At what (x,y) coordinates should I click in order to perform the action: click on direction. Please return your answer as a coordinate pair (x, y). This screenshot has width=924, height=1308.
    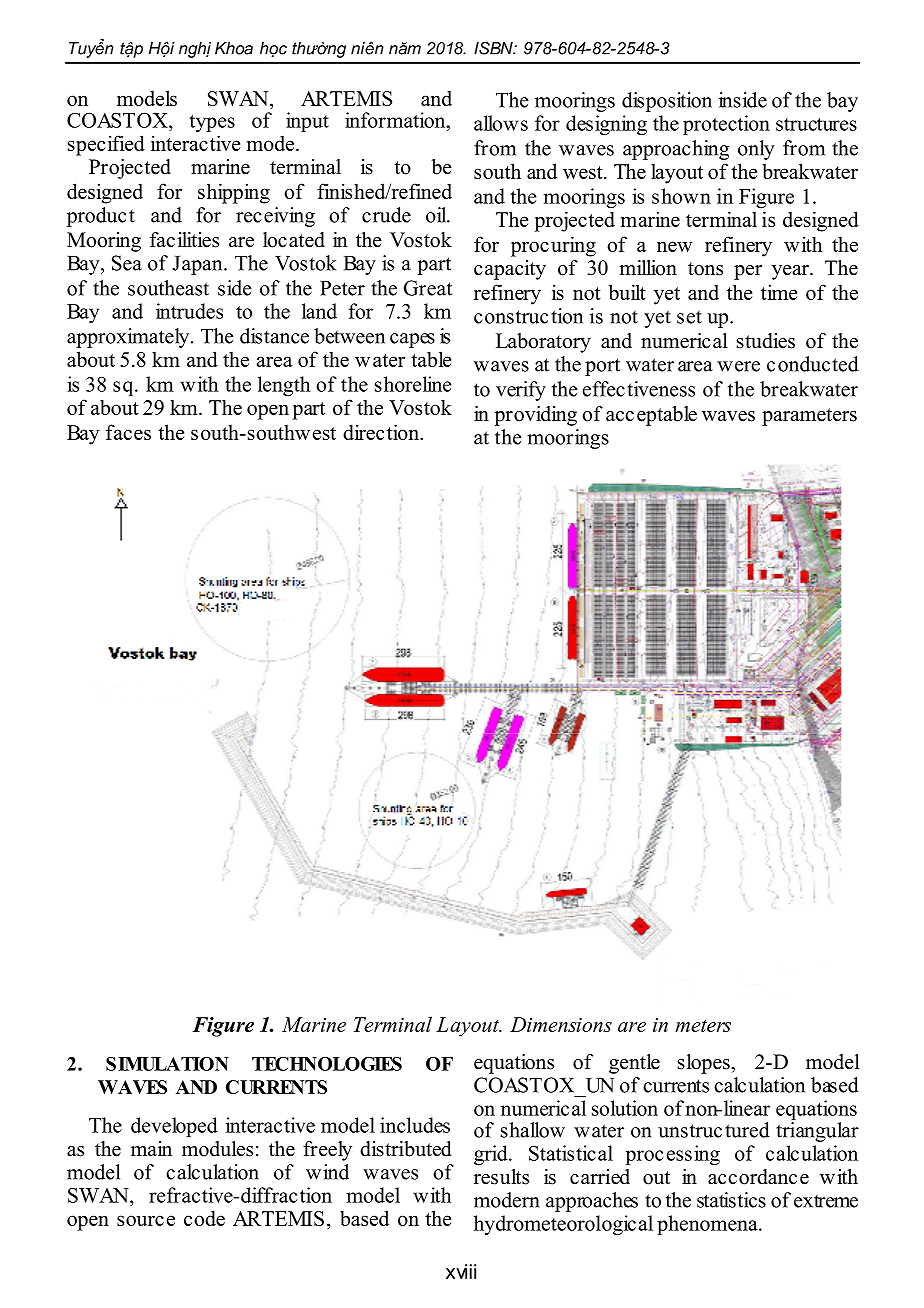
    Looking at the image, I should click on (382, 432).
